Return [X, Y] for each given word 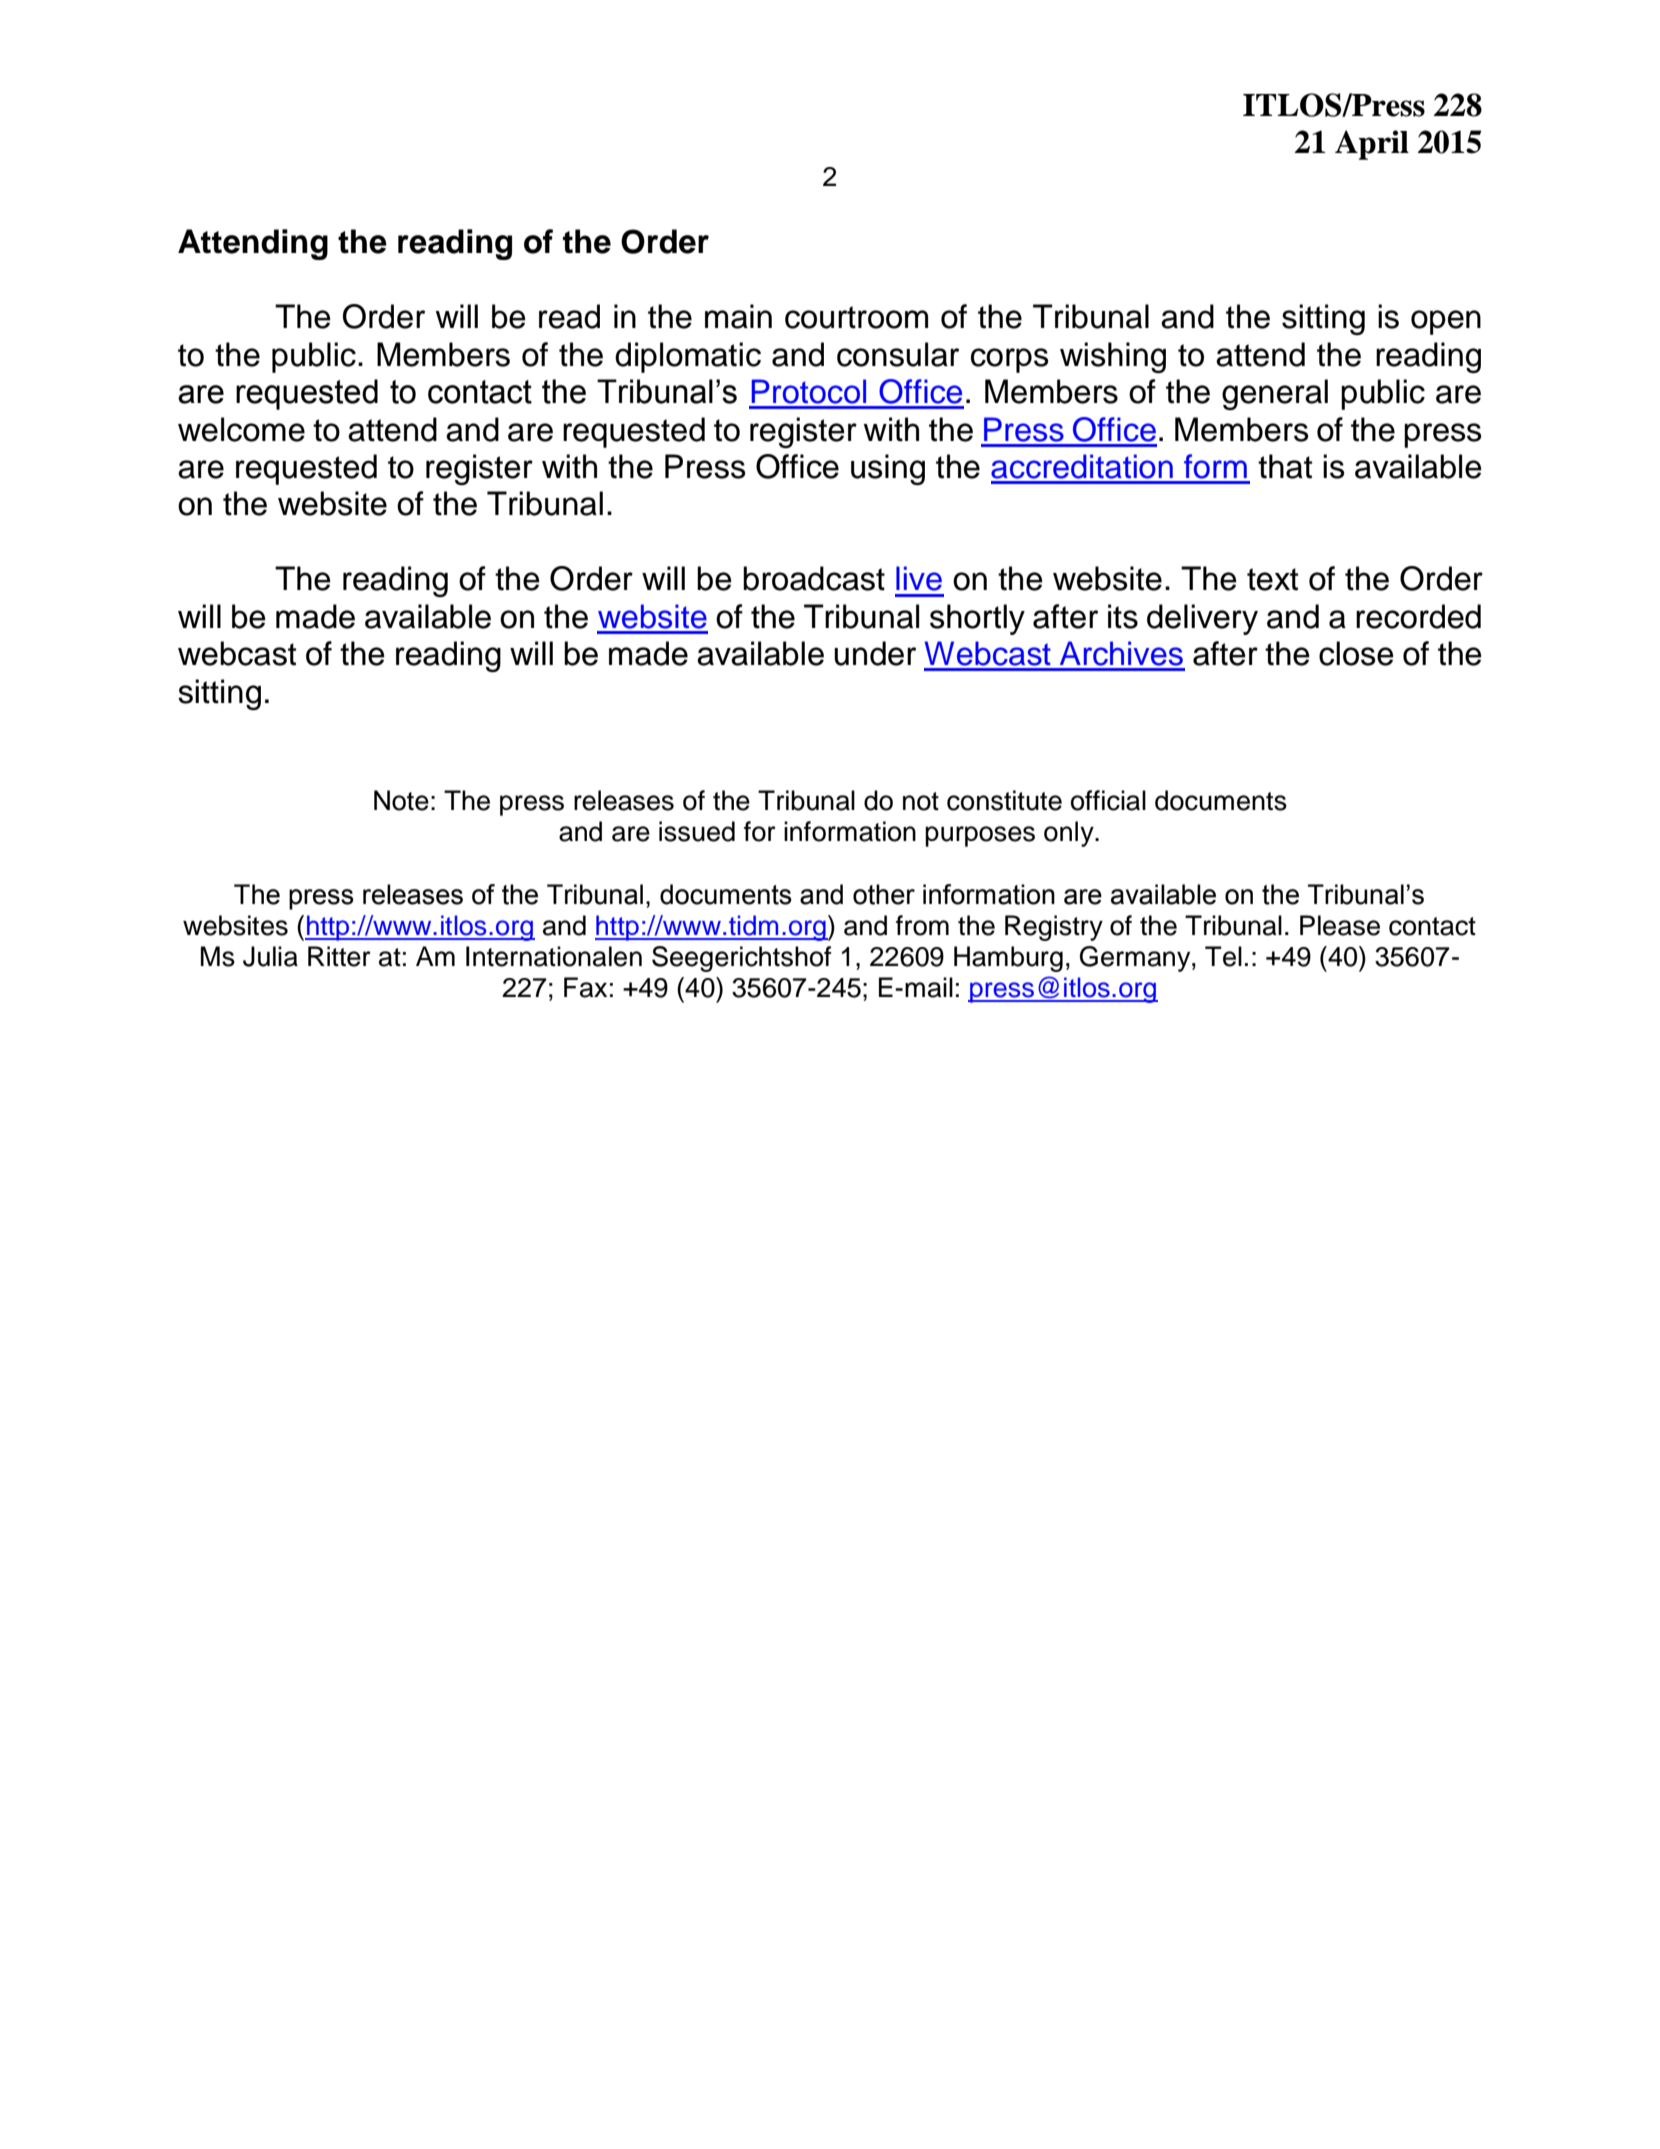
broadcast [814, 578]
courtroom [856, 317]
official [1108, 800]
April [1372, 145]
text [1272, 579]
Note [401, 800]
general [1275, 394]
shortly [977, 619]
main [738, 316]
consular [898, 354]
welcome [241, 429]
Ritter [339, 956]
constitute [1004, 800]
